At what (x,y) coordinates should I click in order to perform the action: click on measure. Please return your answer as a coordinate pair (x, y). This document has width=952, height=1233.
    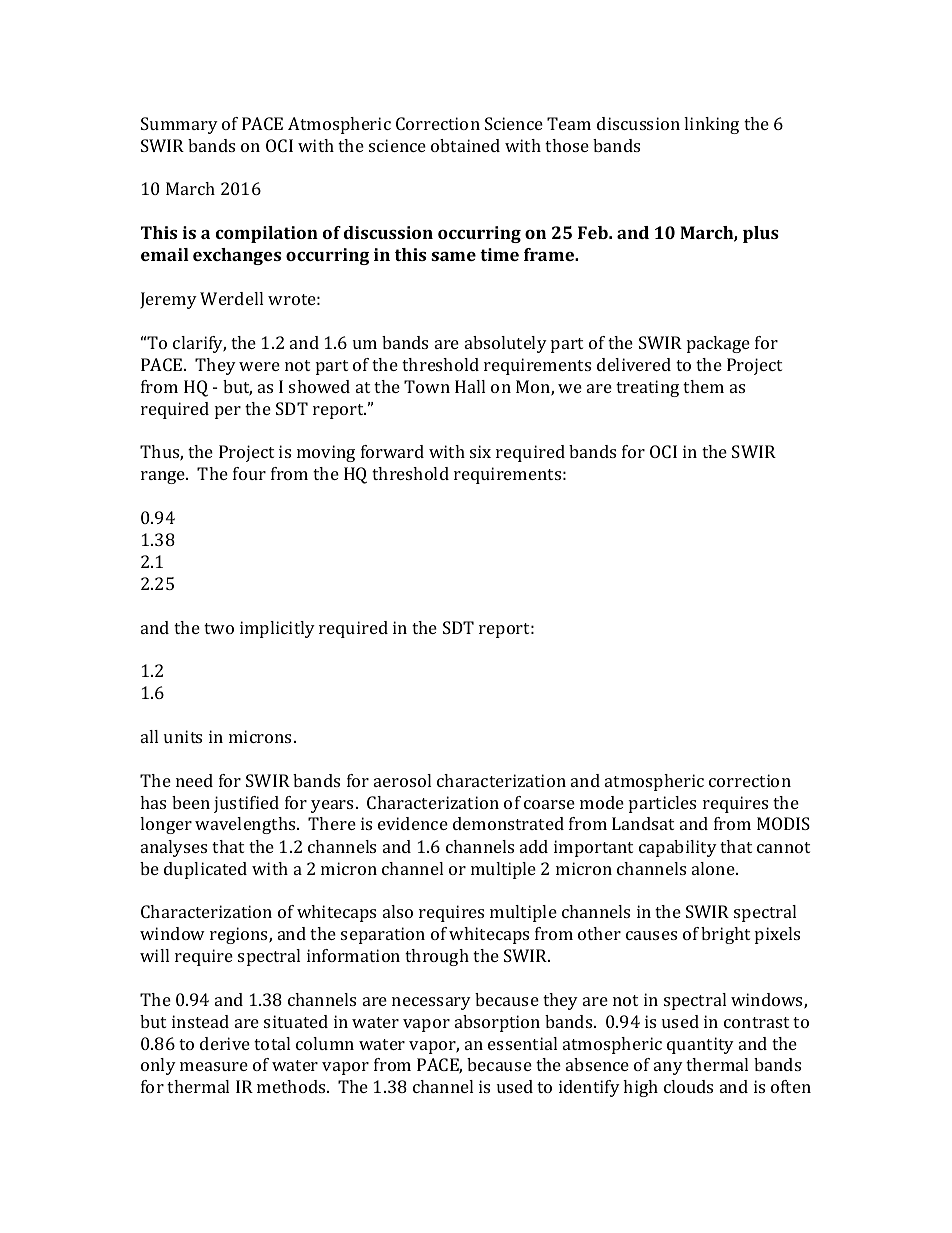
    Looking at the image, I should click on (214, 1066).
